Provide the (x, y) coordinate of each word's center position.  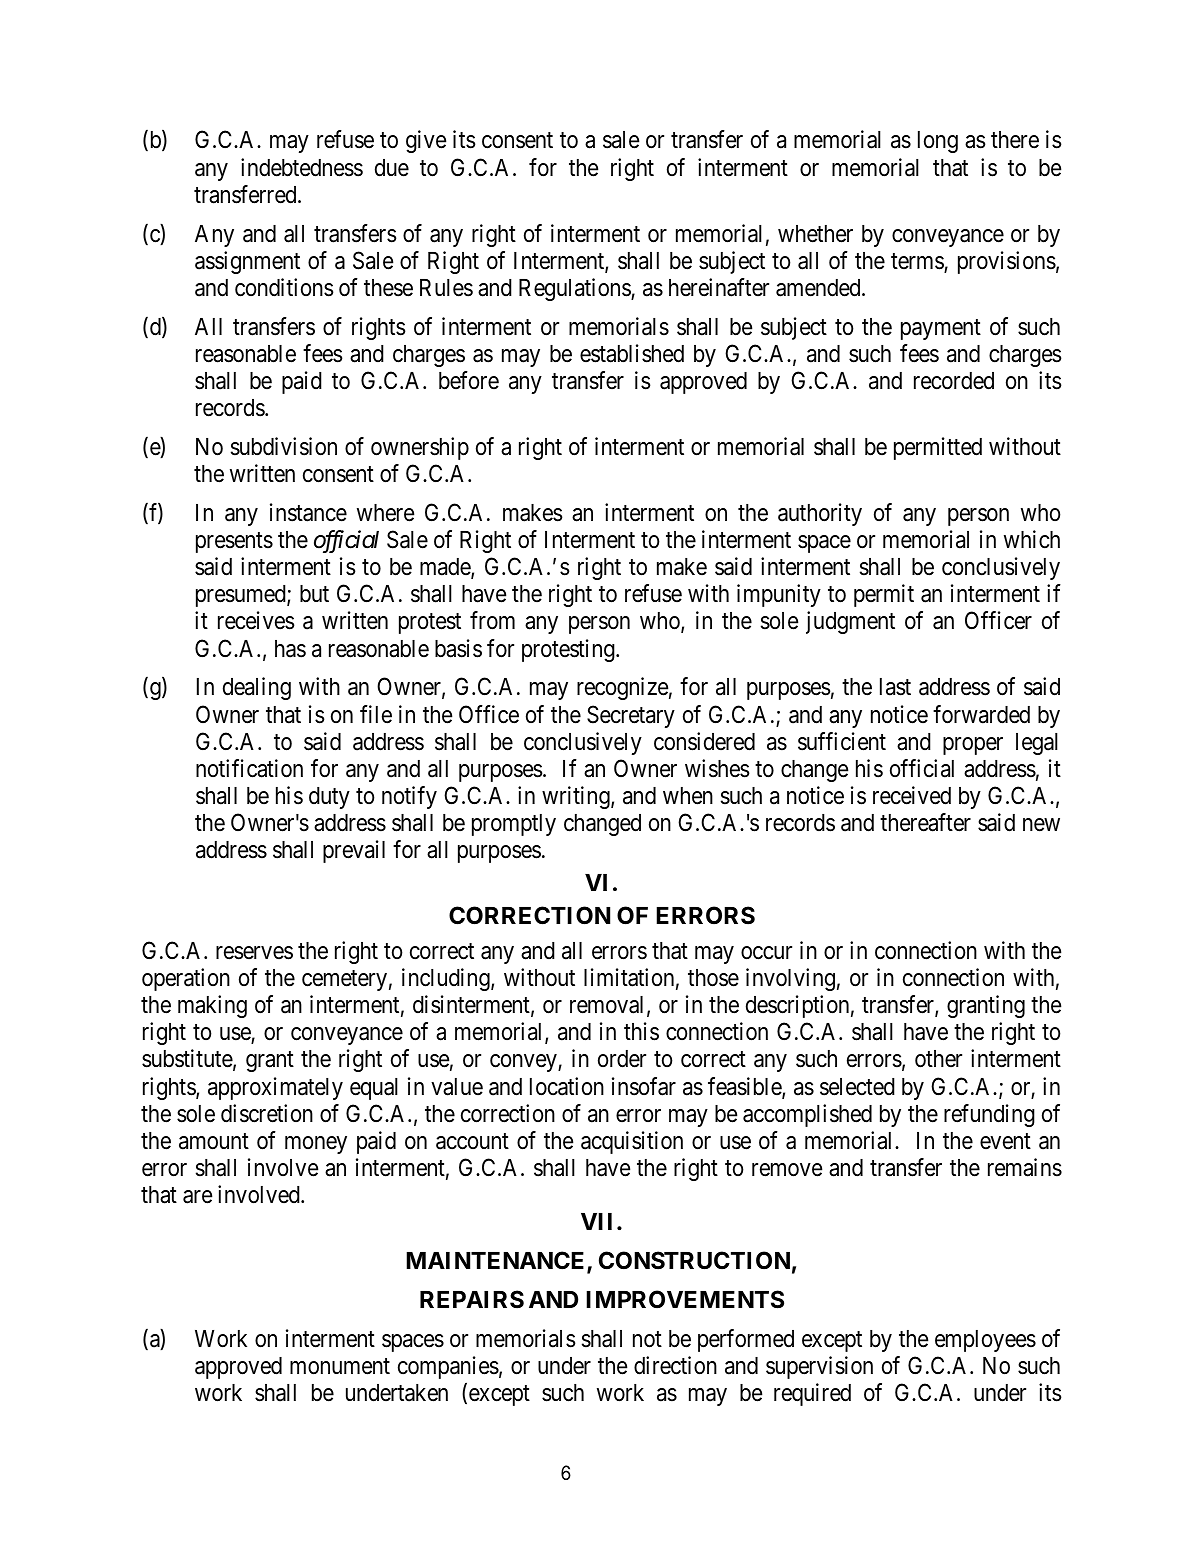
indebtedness (302, 167)
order (622, 1059)
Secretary (631, 716)
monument (340, 1366)
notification (249, 768)
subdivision (284, 446)
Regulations (575, 289)
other (938, 1059)
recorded (954, 381)
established (632, 353)
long (938, 142)
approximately (275, 1088)
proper (973, 746)
